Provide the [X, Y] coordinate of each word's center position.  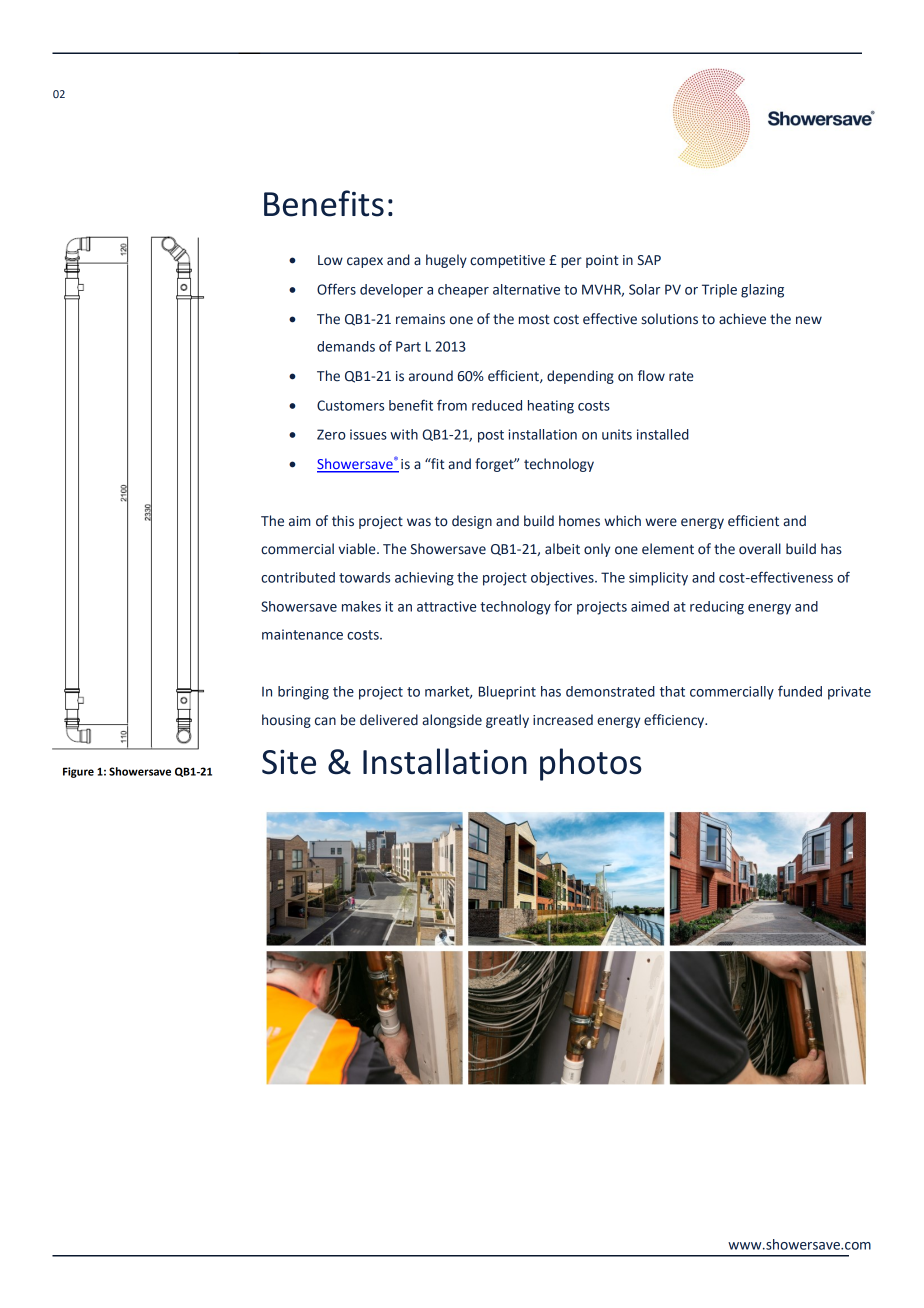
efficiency [675, 721]
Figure [78, 772]
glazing [762, 291]
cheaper [463, 291]
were [661, 522]
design [472, 522]
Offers [336, 289]
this [343, 521]
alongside [452, 721]
